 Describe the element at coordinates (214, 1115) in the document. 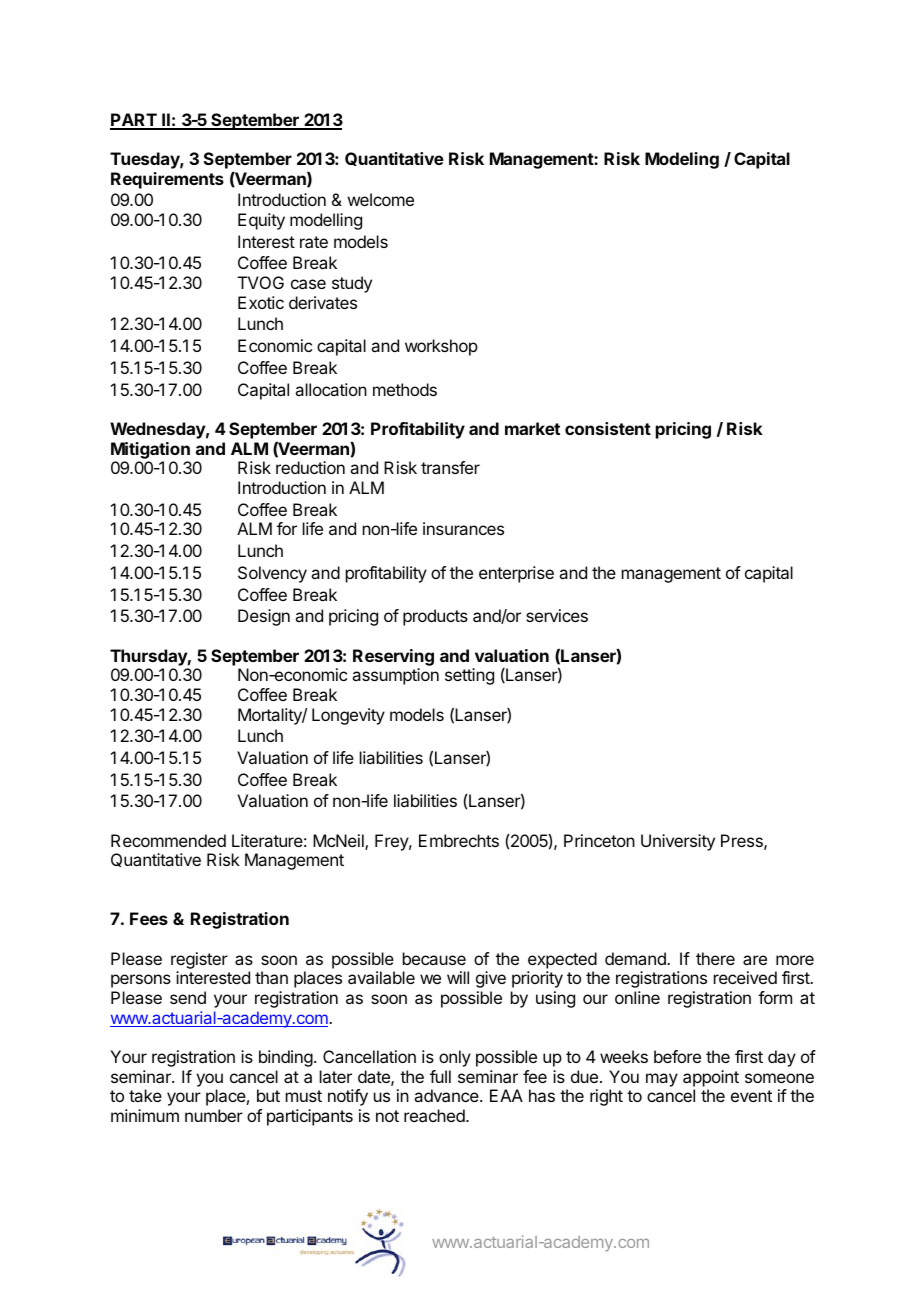

I see `number` at that location.
